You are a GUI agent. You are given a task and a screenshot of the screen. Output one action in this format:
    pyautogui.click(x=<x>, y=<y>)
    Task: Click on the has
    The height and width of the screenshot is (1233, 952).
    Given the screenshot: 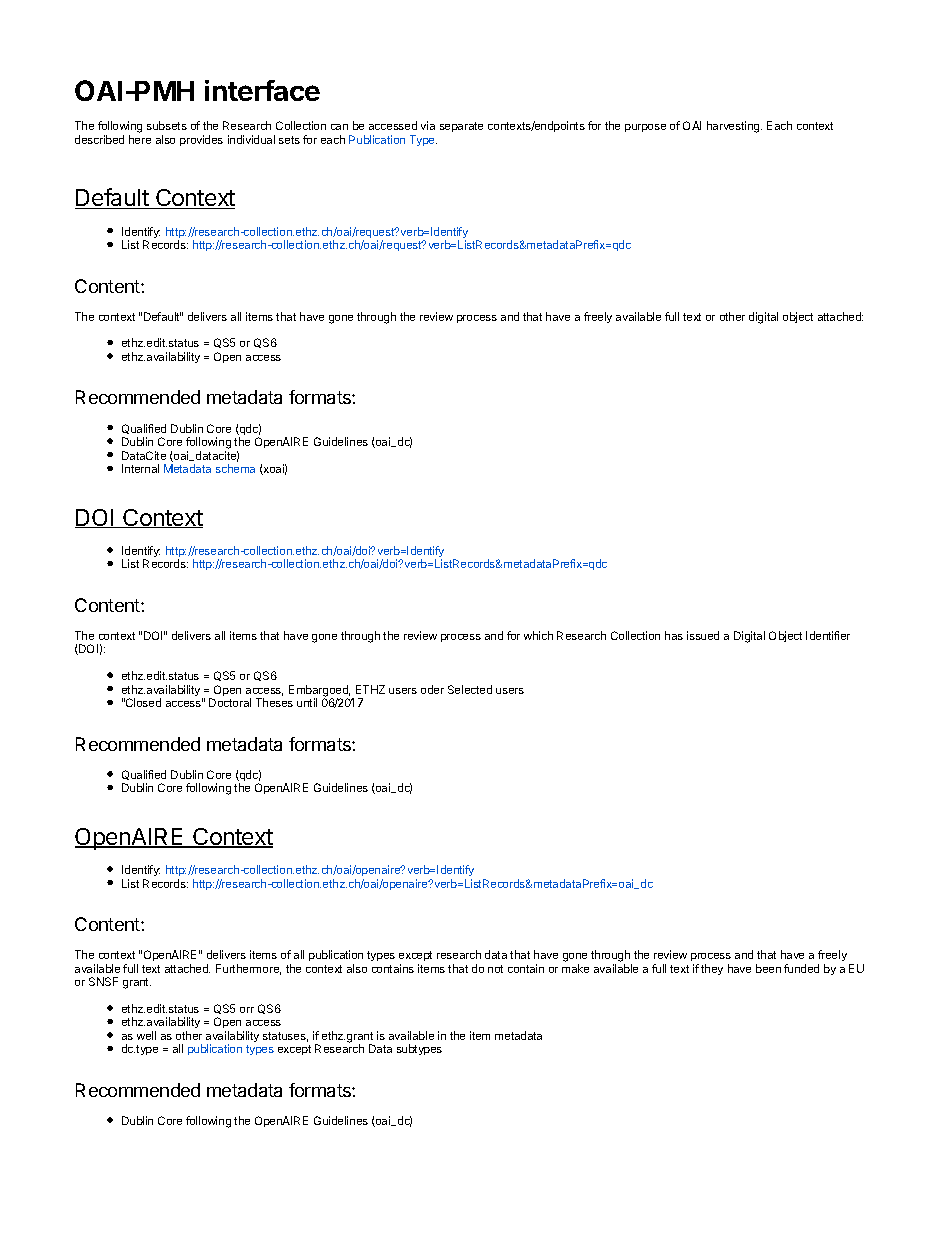 What is the action you would take?
    pyautogui.click(x=674, y=635)
